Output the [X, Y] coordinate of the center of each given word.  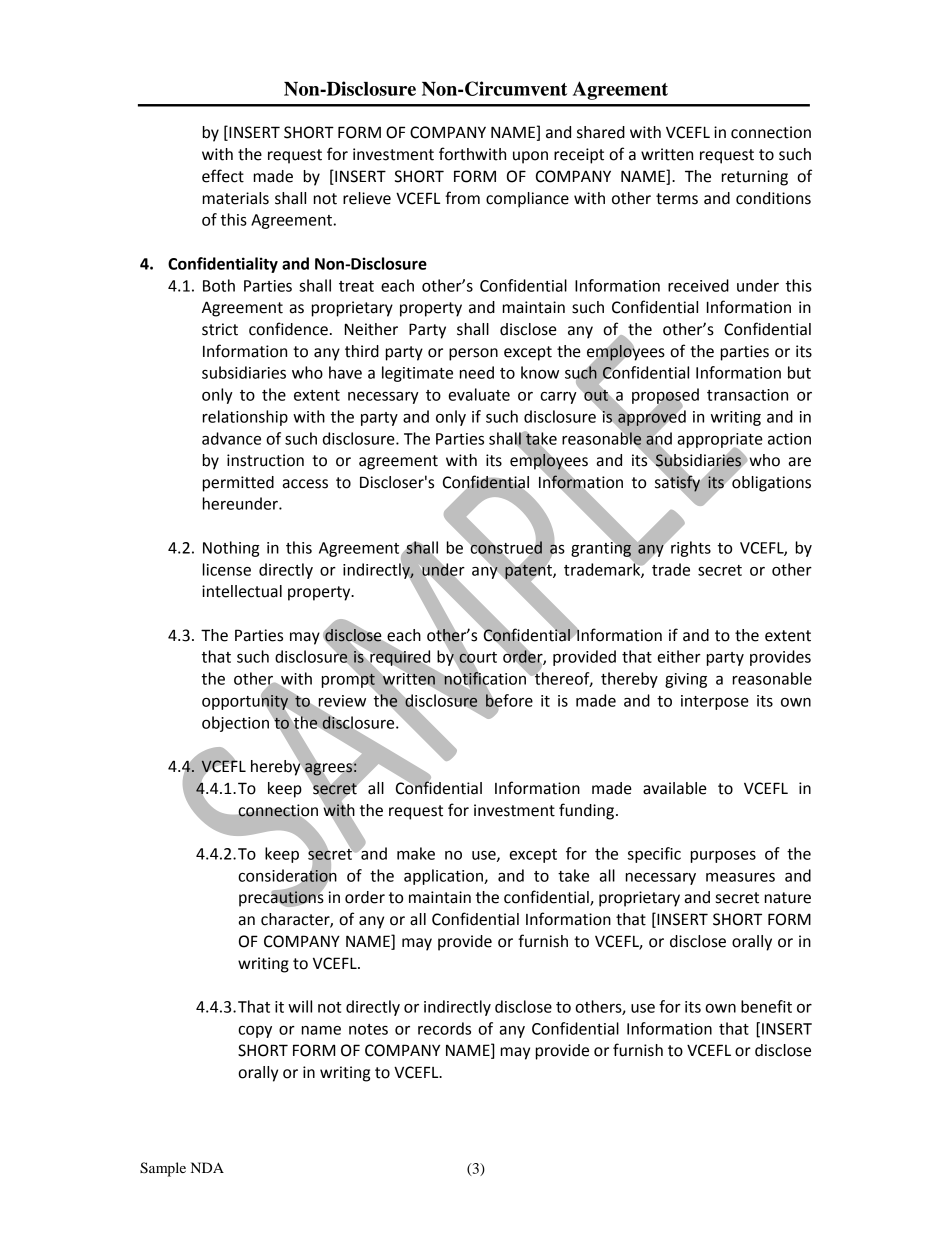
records [444, 1028]
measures [740, 877]
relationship [245, 418]
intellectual [242, 591]
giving [686, 680]
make [416, 853]
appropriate [720, 441]
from [462, 198]
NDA [207, 1167]
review [341, 702]
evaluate [479, 394]
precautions [281, 898]
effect [223, 176]
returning [755, 178]
